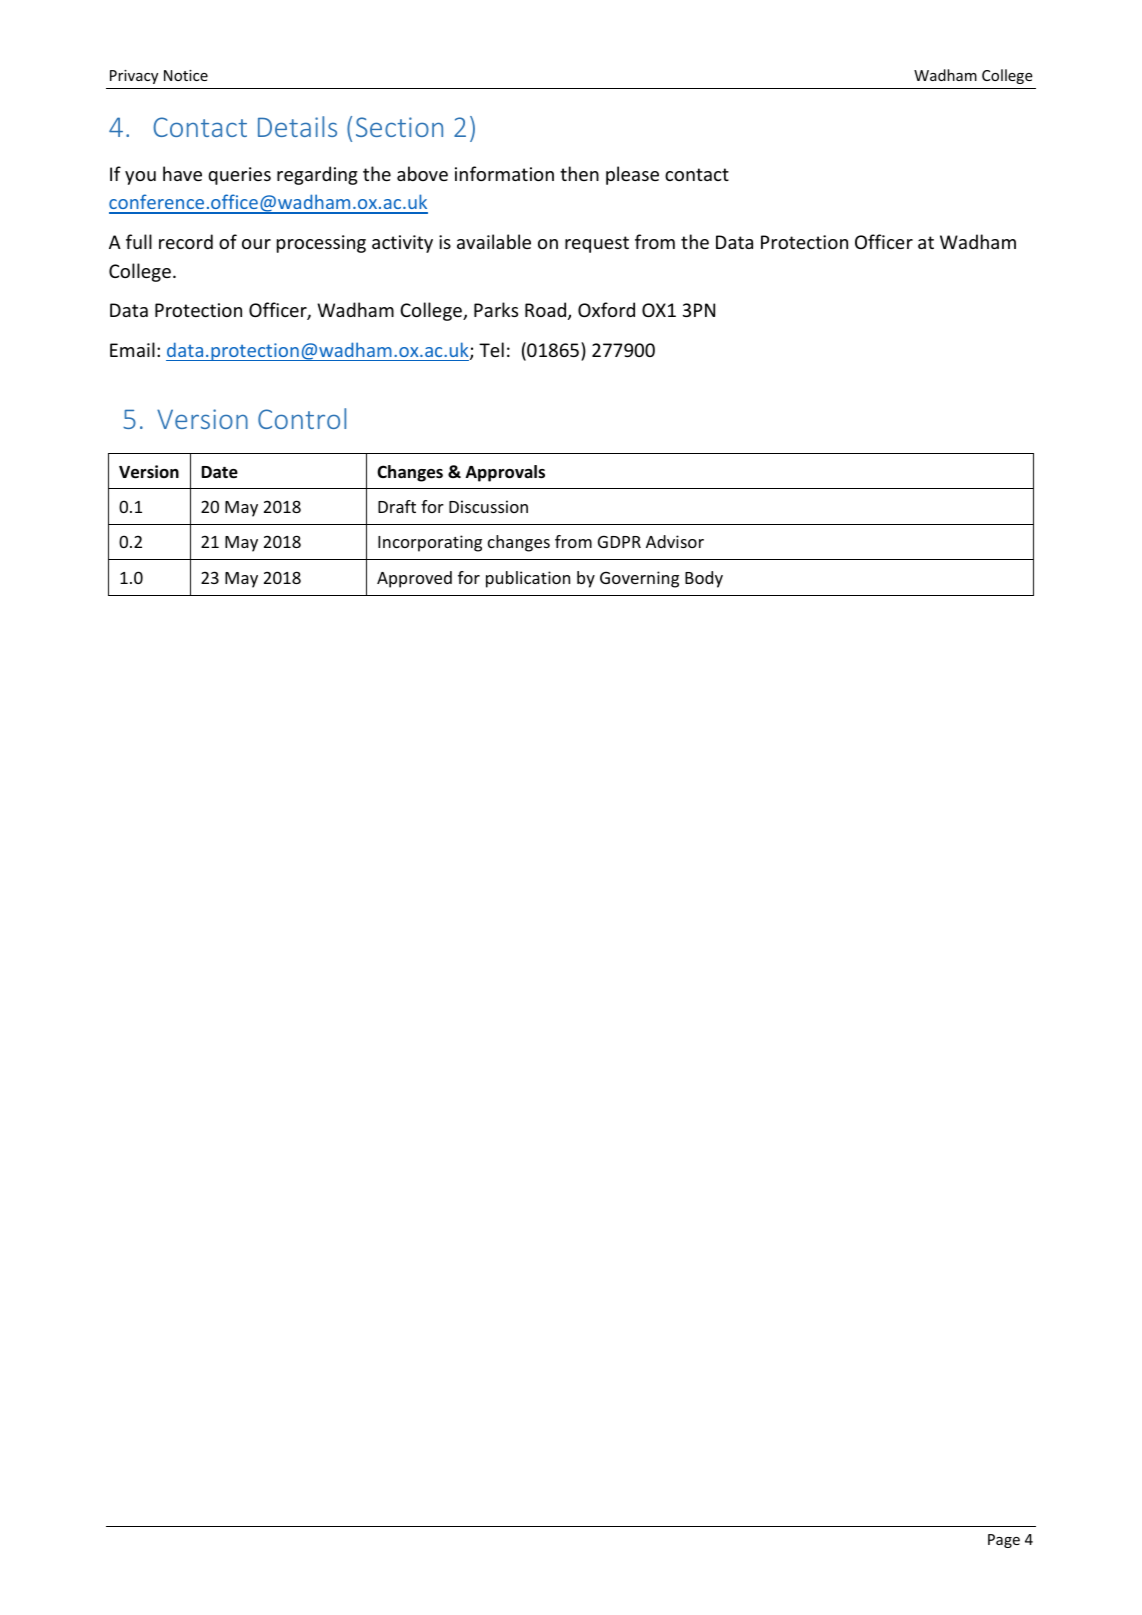 This screenshot has height=1615, width=1142. What do you see at coordinates (414, 579) in the screenshot?
I see `Approved` at bounding box center [414, 579].
